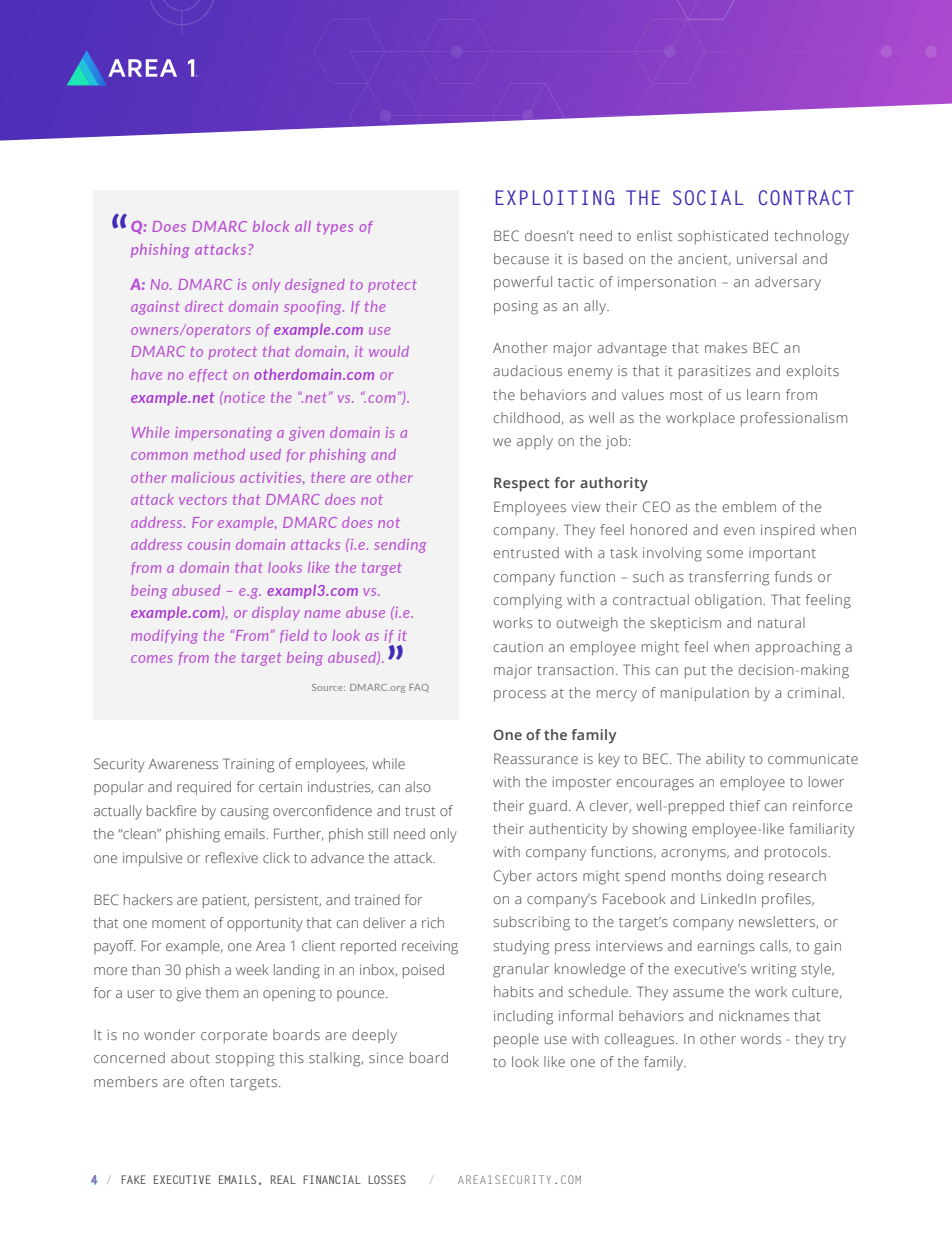 Image resolution: width=952 pixels, height=1233 pixels. What do you see at coordinates (705, 694) in the screenshot?
I see `manipulation` at bounding box center [705, 694].
